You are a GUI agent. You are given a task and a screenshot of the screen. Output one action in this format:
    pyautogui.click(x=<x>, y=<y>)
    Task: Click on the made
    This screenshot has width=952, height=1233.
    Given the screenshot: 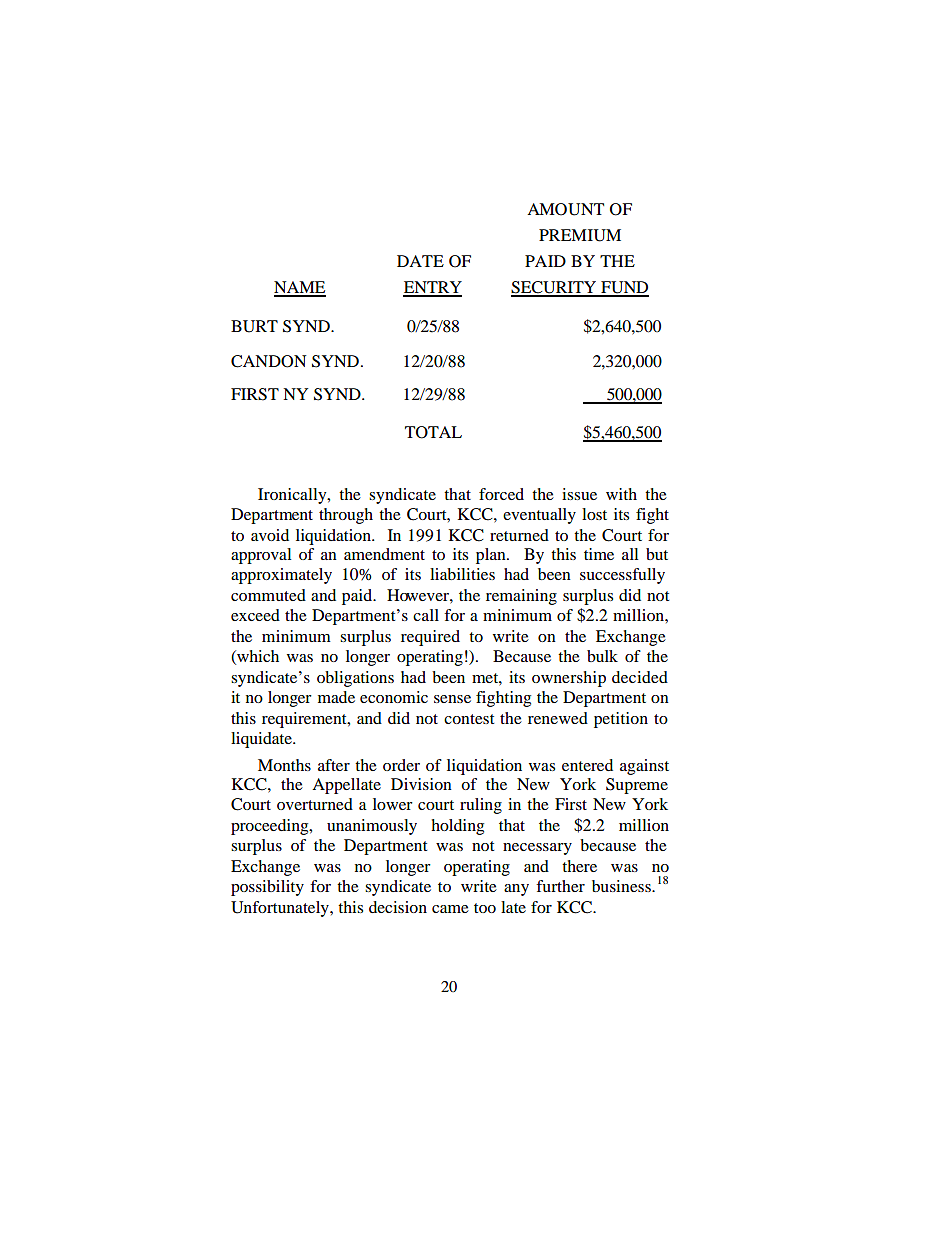 What is the action you would take?
    pyautogui.click(x=336, y=697)
